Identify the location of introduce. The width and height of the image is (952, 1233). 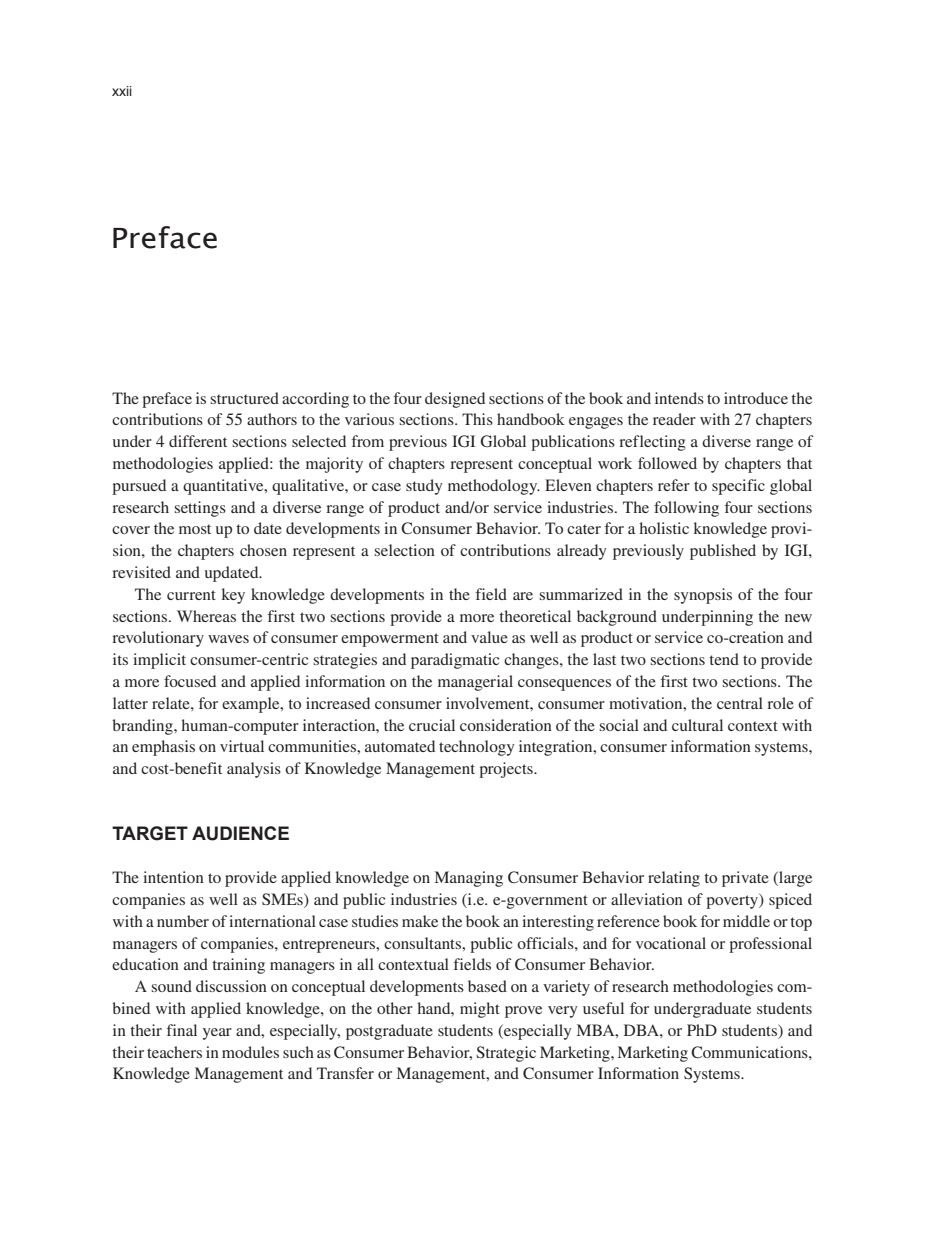
(756, 398).
